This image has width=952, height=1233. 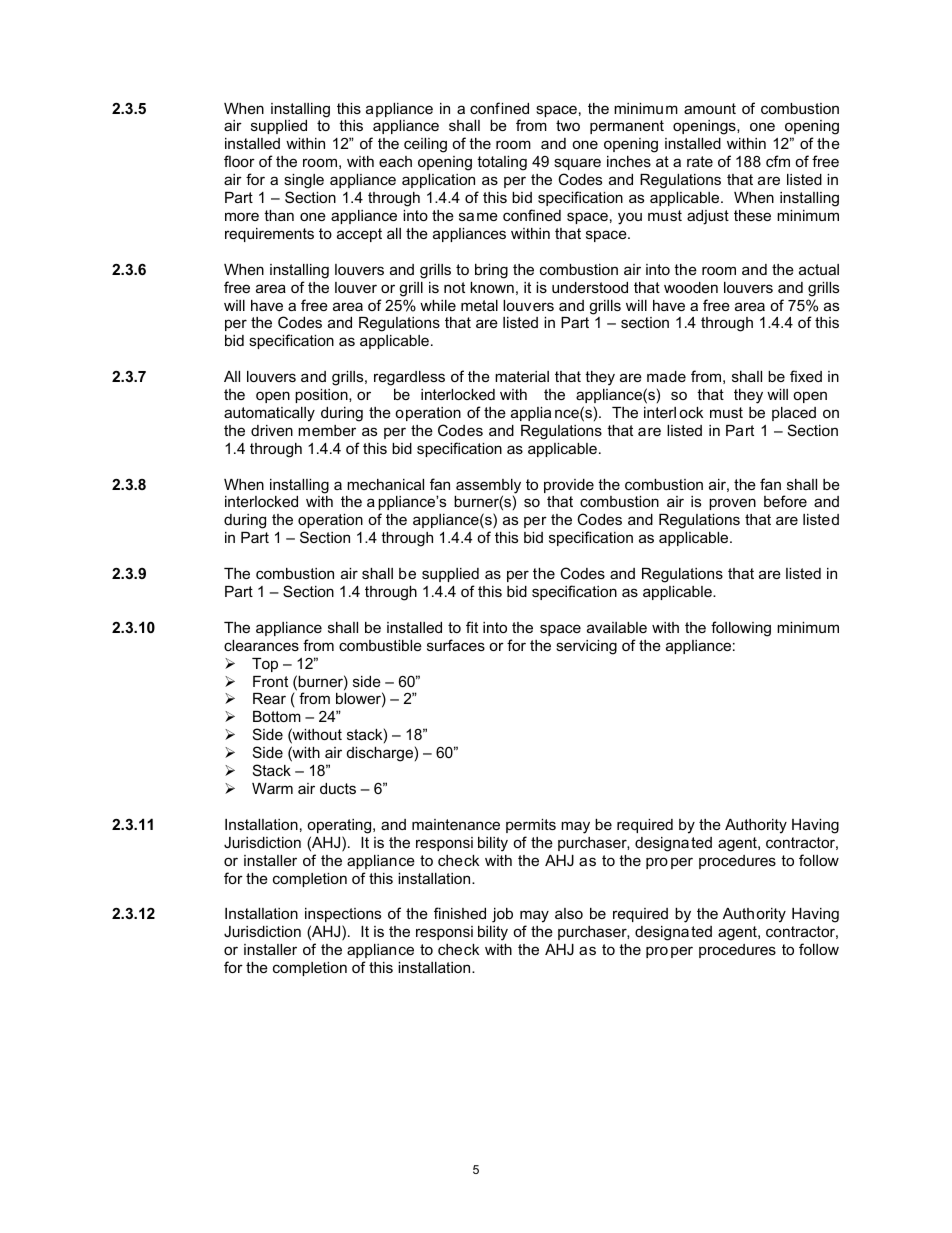 What do you see at coordinates (304, 181) in the image?
I see `single` at bounding box center [304, 181].
